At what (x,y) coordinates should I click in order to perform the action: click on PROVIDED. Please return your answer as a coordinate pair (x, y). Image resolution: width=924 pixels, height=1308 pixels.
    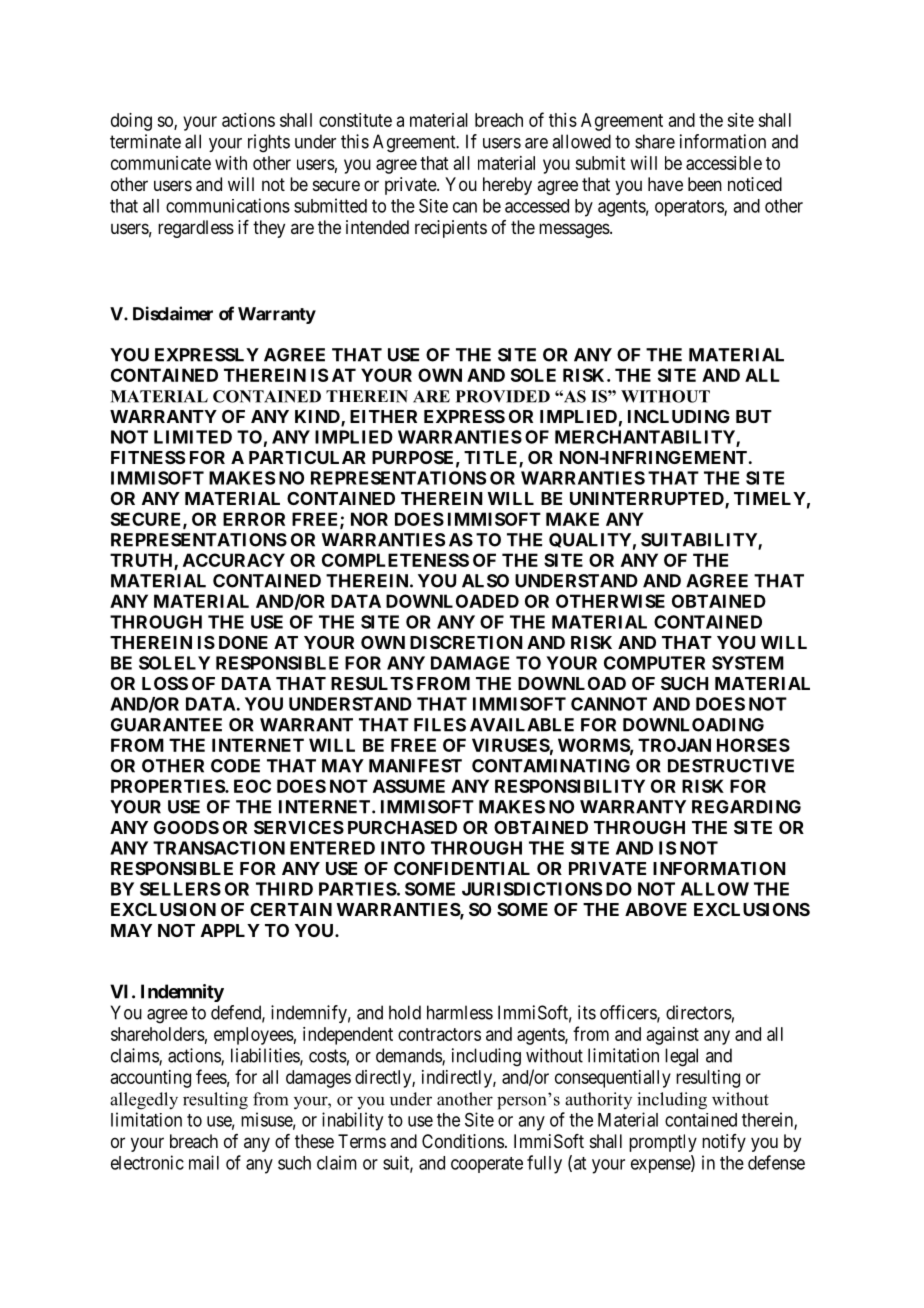
    Looking at the image, I should click on (503, 396).
